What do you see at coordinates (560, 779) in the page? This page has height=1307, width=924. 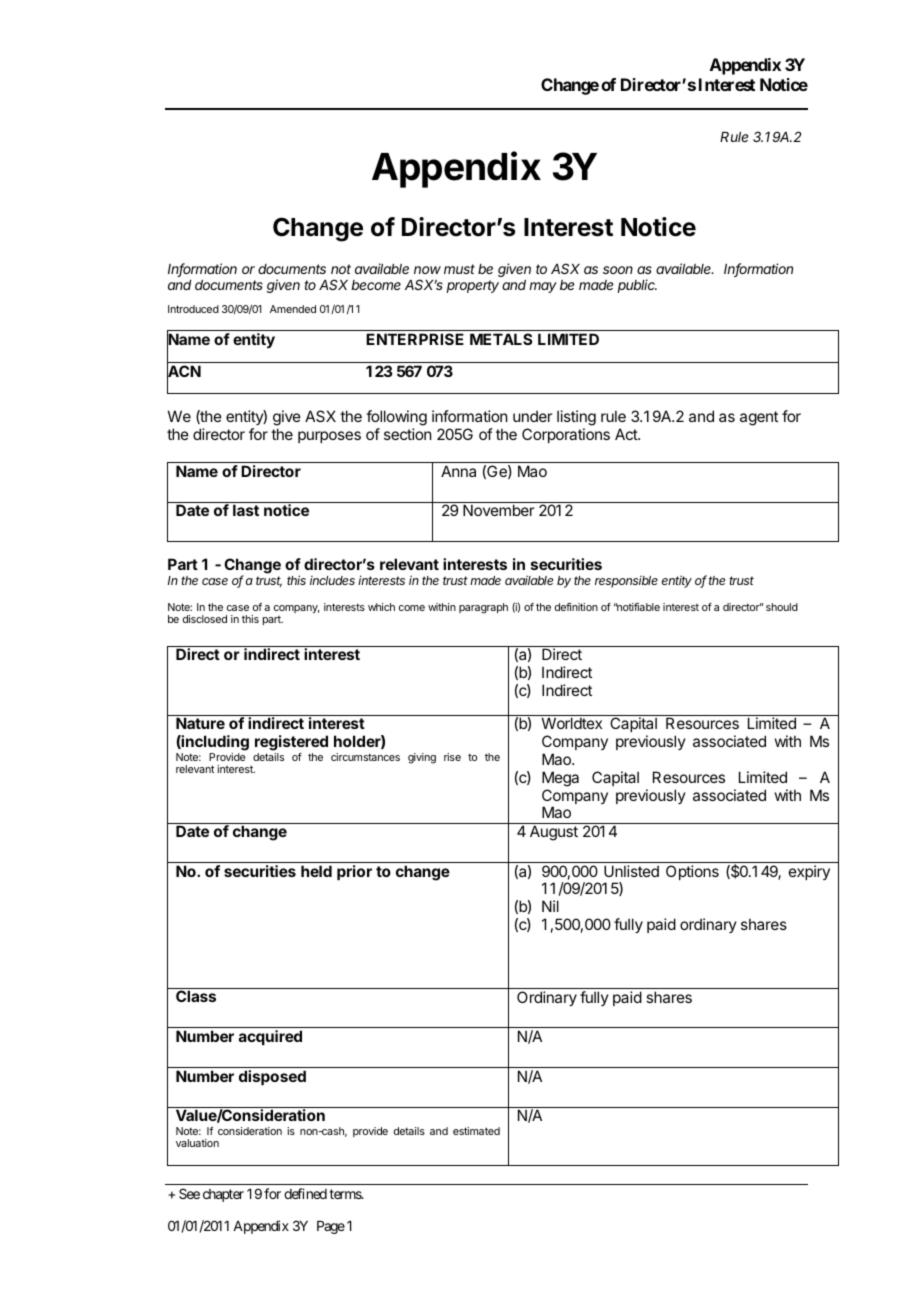 I see `Mega` at bounding box center [560, 779].
